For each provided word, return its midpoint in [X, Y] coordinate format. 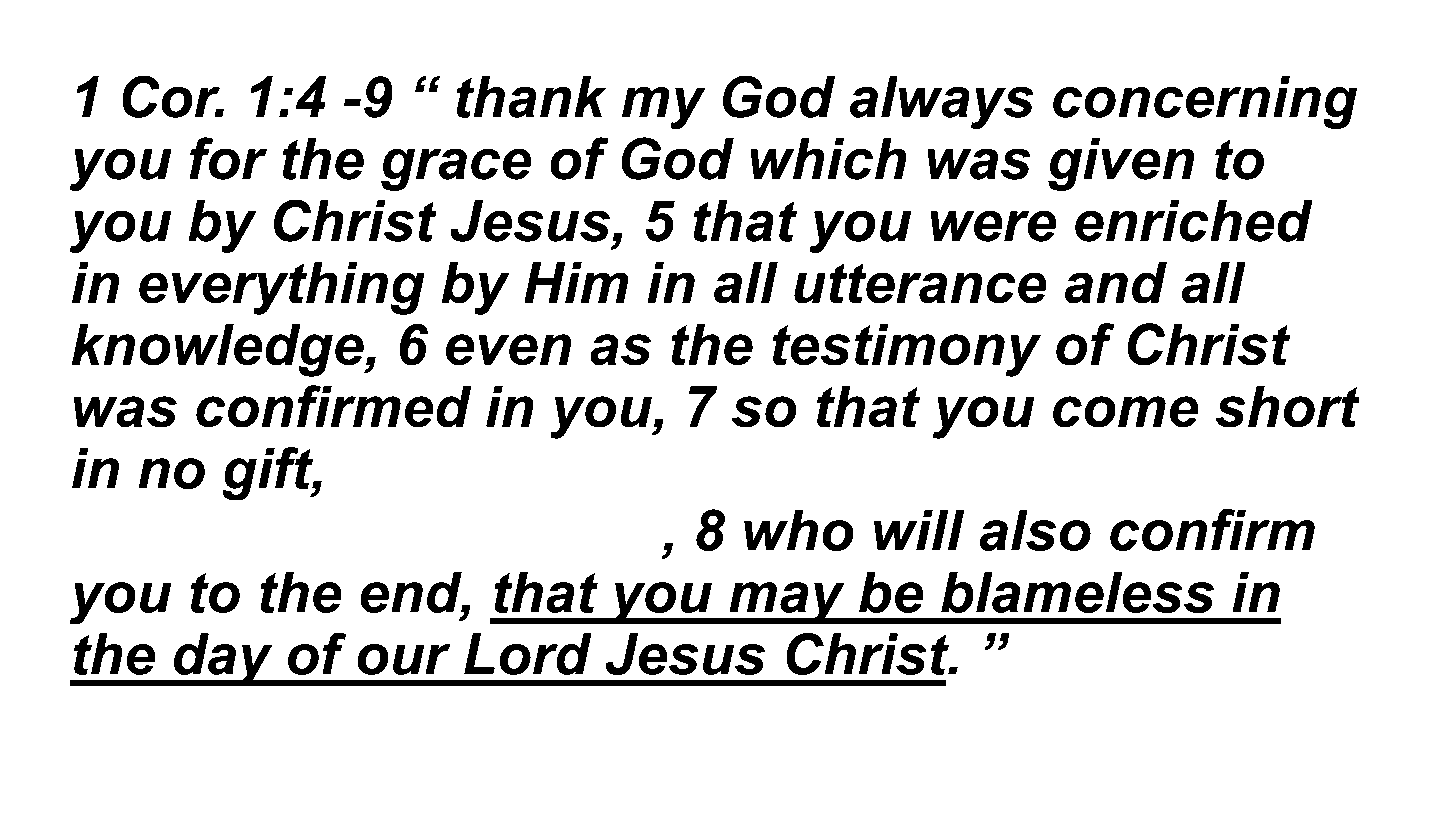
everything [282, 288]
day [223, 660]
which [828, 159]
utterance [920, 283]
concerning [1205, 102]
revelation [1096, 468]
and [1116, 283]
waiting [657, 474]
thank [531, 97]
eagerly [444, 474]
